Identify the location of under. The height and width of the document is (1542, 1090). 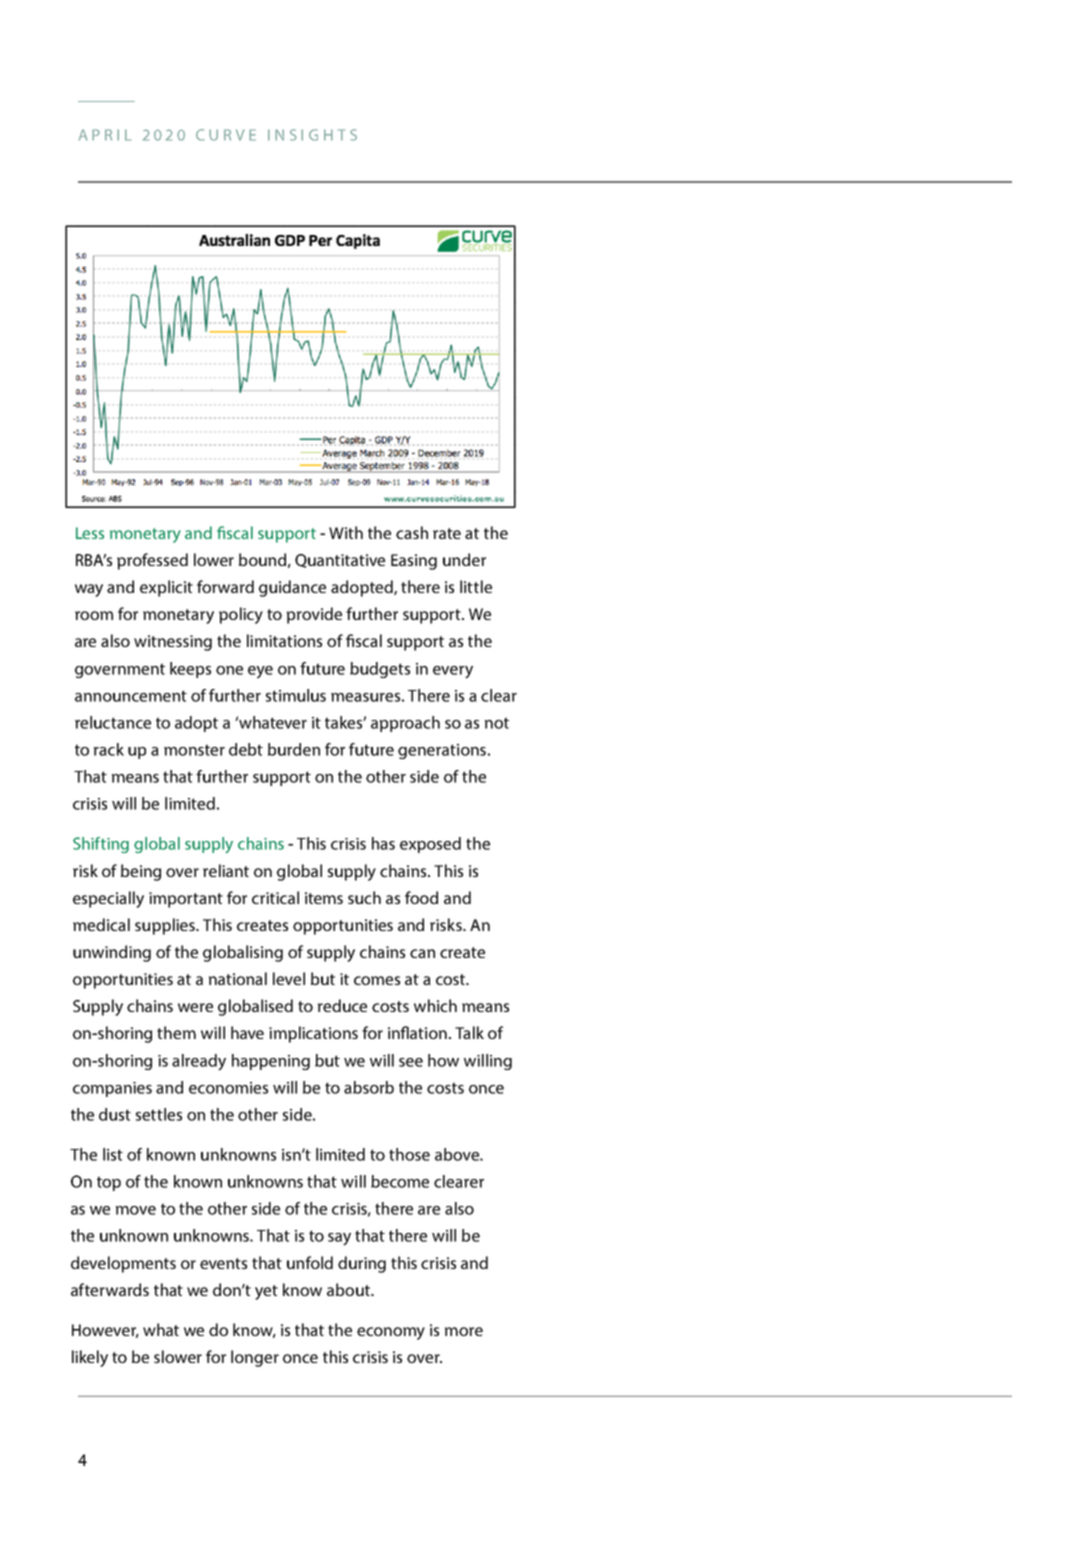
(464, 559).
